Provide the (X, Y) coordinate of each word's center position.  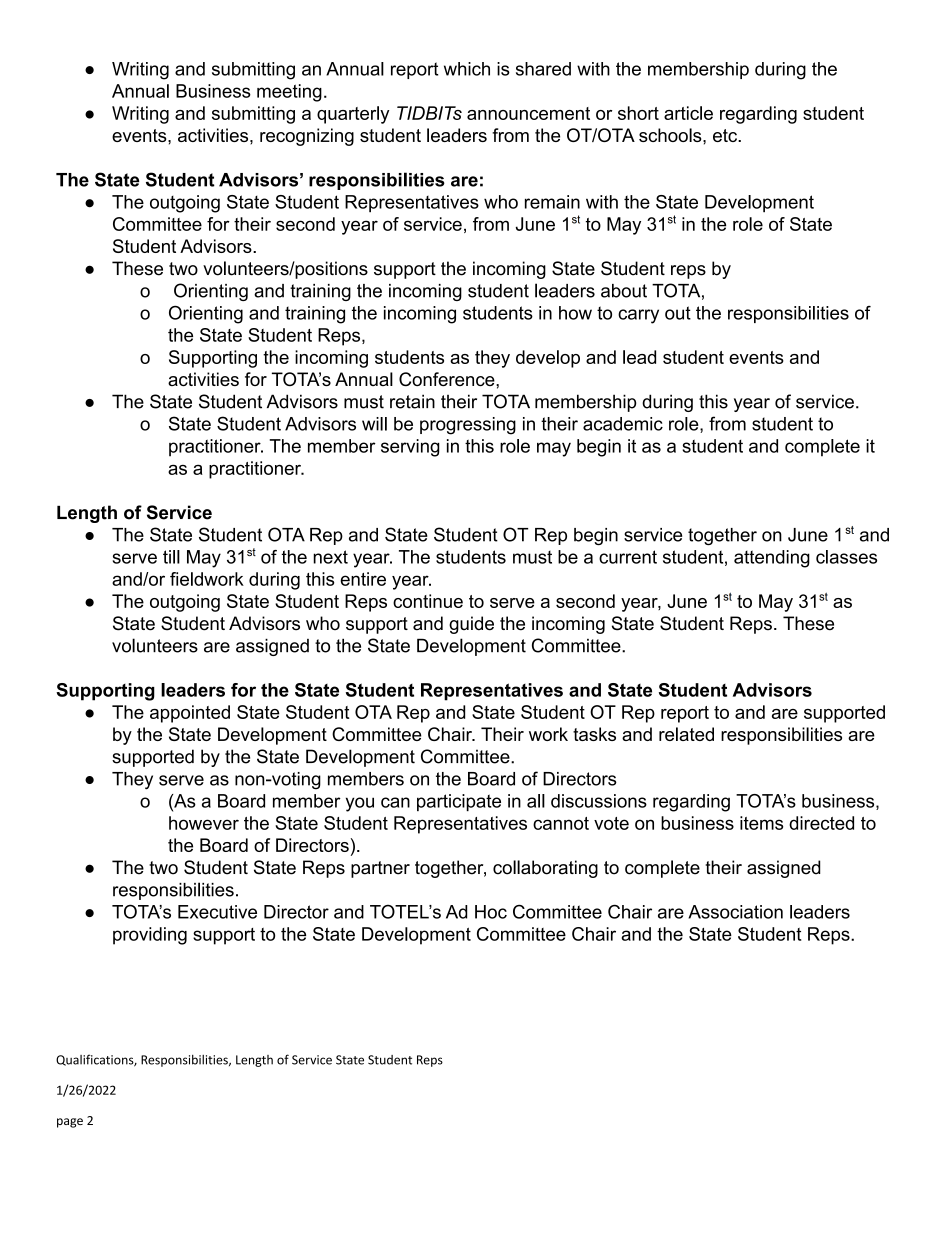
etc (726, 135)
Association (735, 912)
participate (459, 802)
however (204, 823)
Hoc (491, 912)
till (171, 557)
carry (638, 316)
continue (428, 601)
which (467, 69)
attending (772, 559)
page (70, 1123)
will (374, 424)
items (761, 823)
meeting (289, 93)
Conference (448, 379)
